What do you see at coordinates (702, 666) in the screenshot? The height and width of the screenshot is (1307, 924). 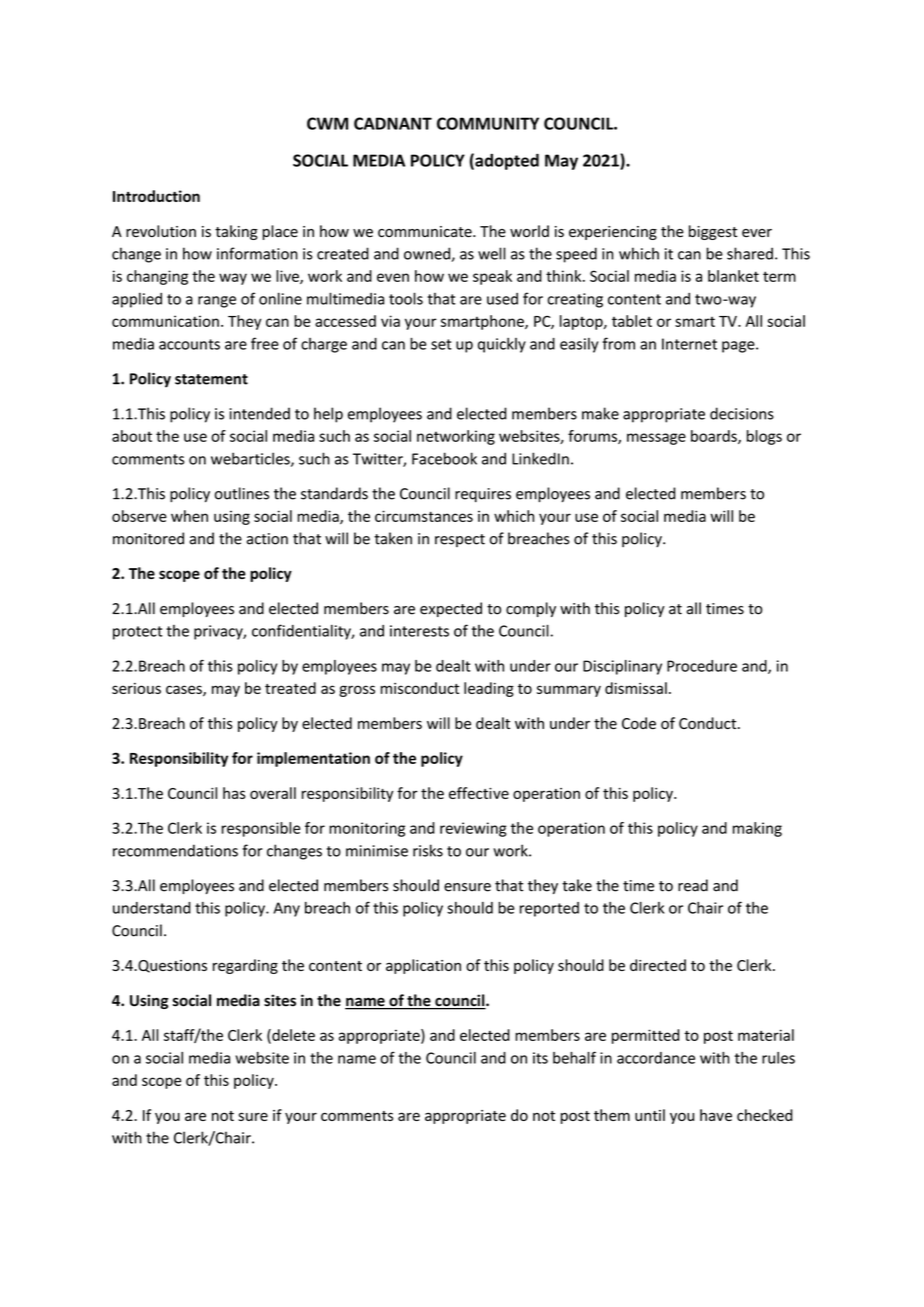 I see `Procedure` at bounding box center [702, 666].
